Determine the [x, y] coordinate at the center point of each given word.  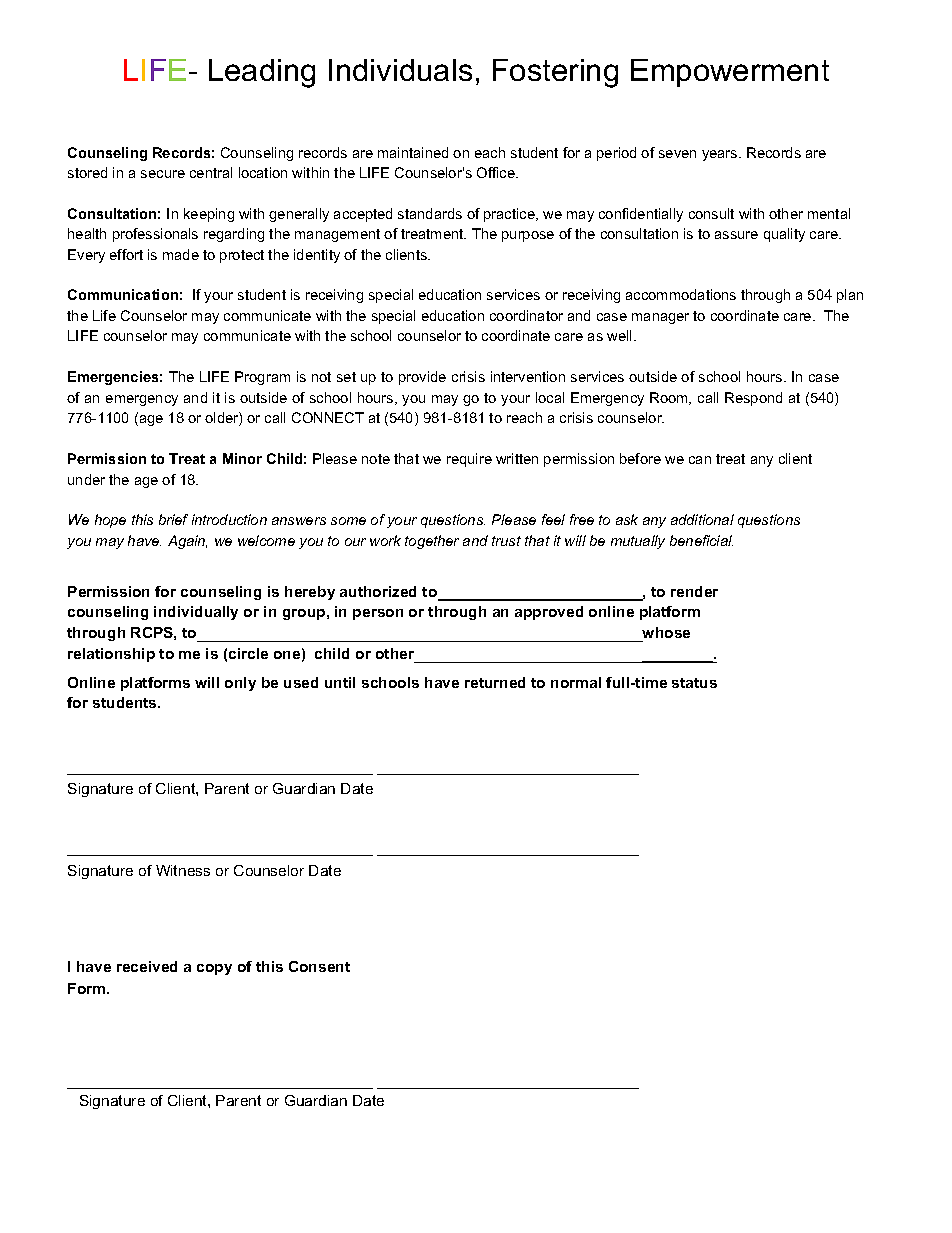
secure [163, 174]
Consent [319, 966]
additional [702, 519]
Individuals [400, 70]
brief [173, 519]
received [147, 966]
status [694, 683]
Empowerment [730, 73]
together [432, 542]
